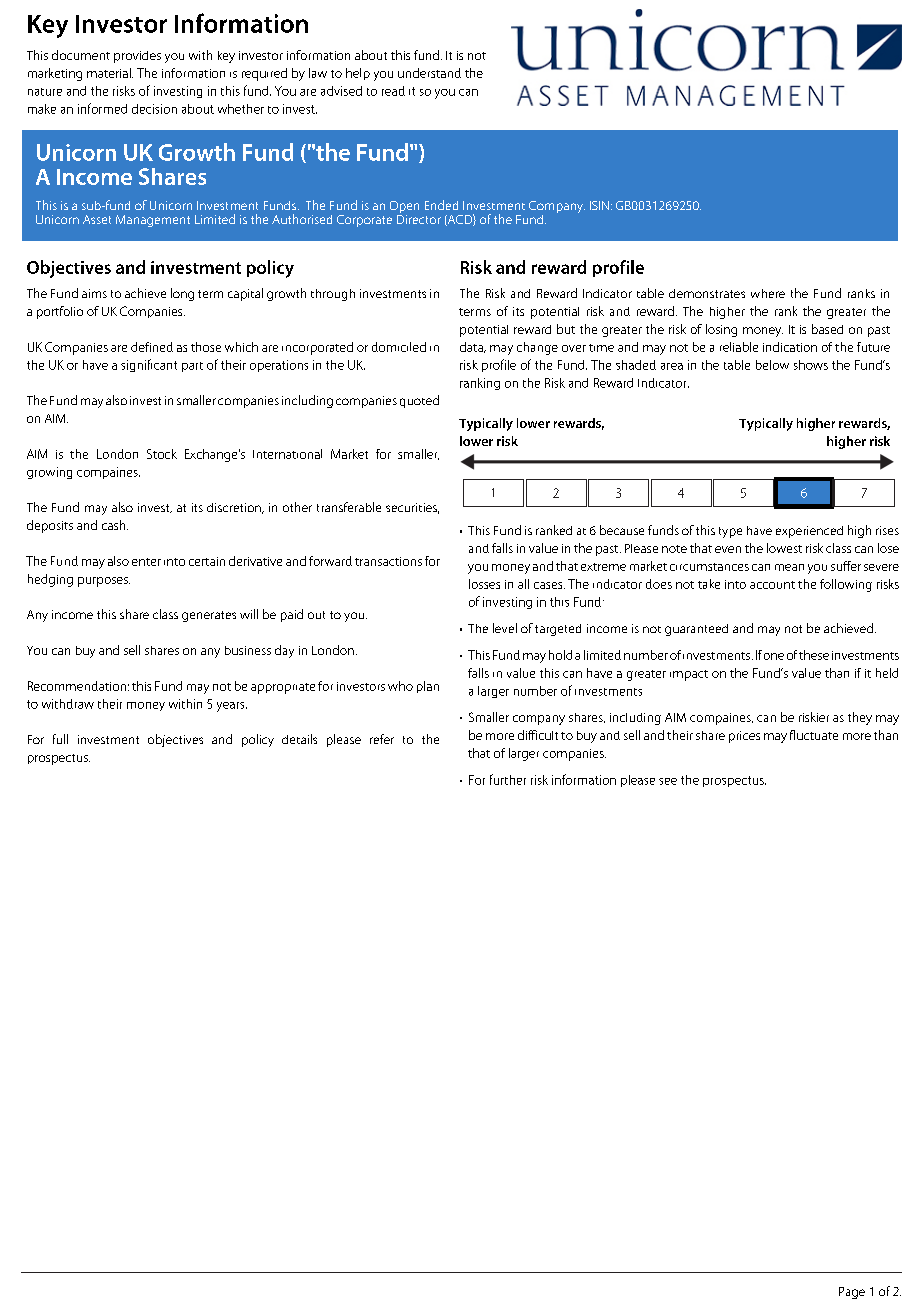 This image has height=1308, width=924. Describe the element at coordinates (154, 109) in the image. I see `decision` at that location.
